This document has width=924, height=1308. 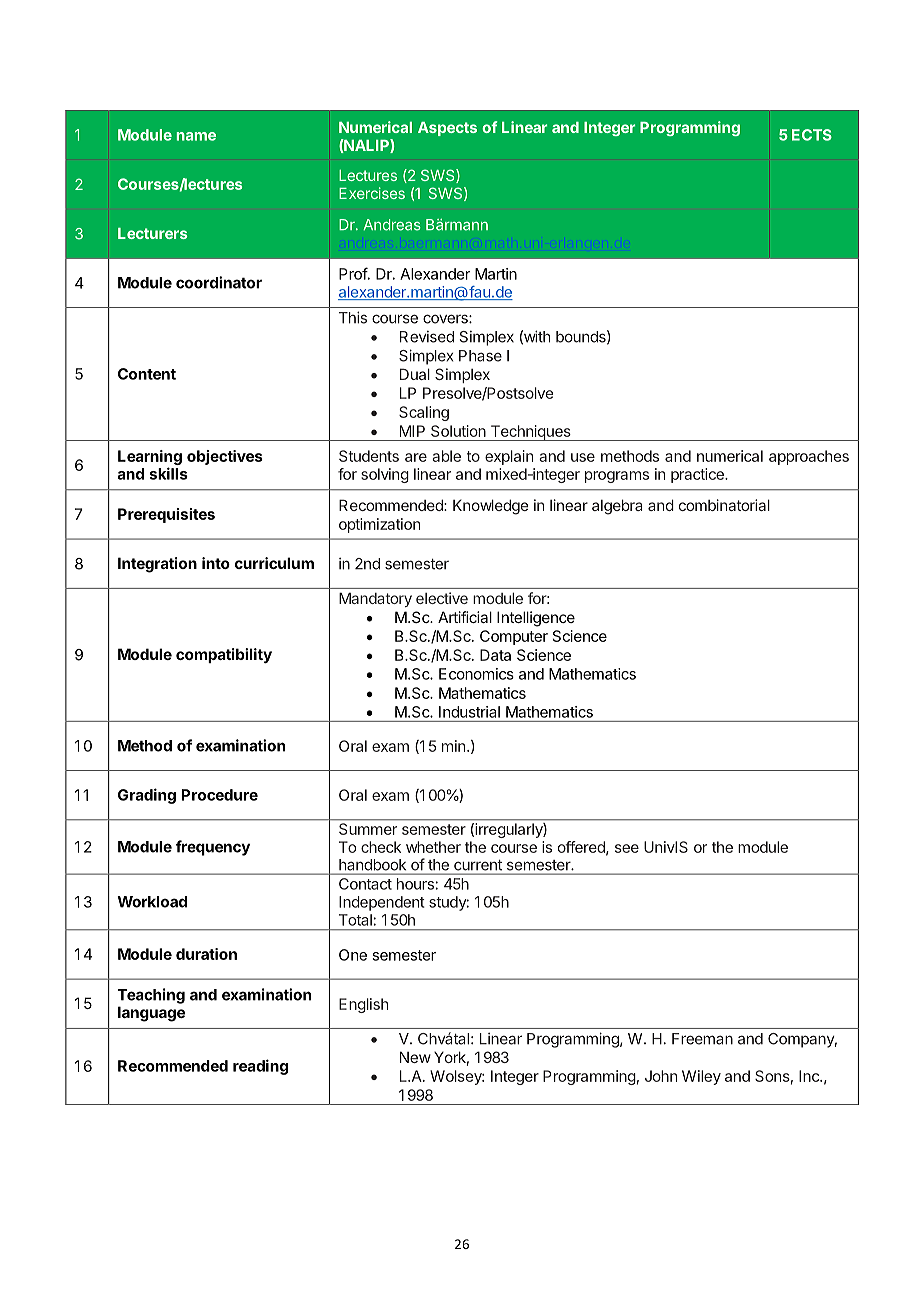 What do you see at coordinates (465, 617) in the document?
I see `Artificial` at bounding box center [465, 617].
